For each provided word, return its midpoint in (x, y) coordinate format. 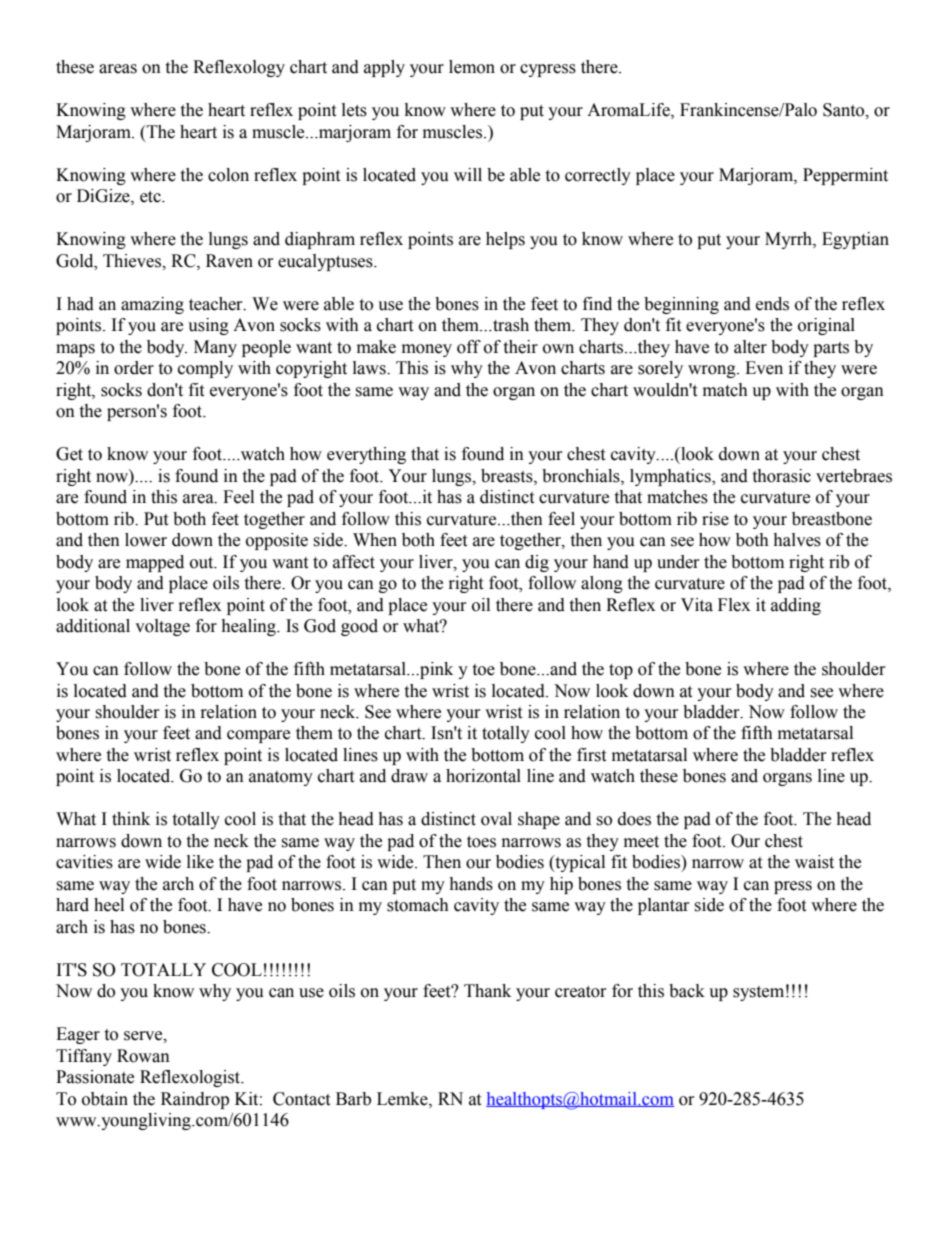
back (687, 991)
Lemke (403, 1099)
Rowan (143, 1056)
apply (384, 68)
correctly (598, 176)
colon (228, 175)
